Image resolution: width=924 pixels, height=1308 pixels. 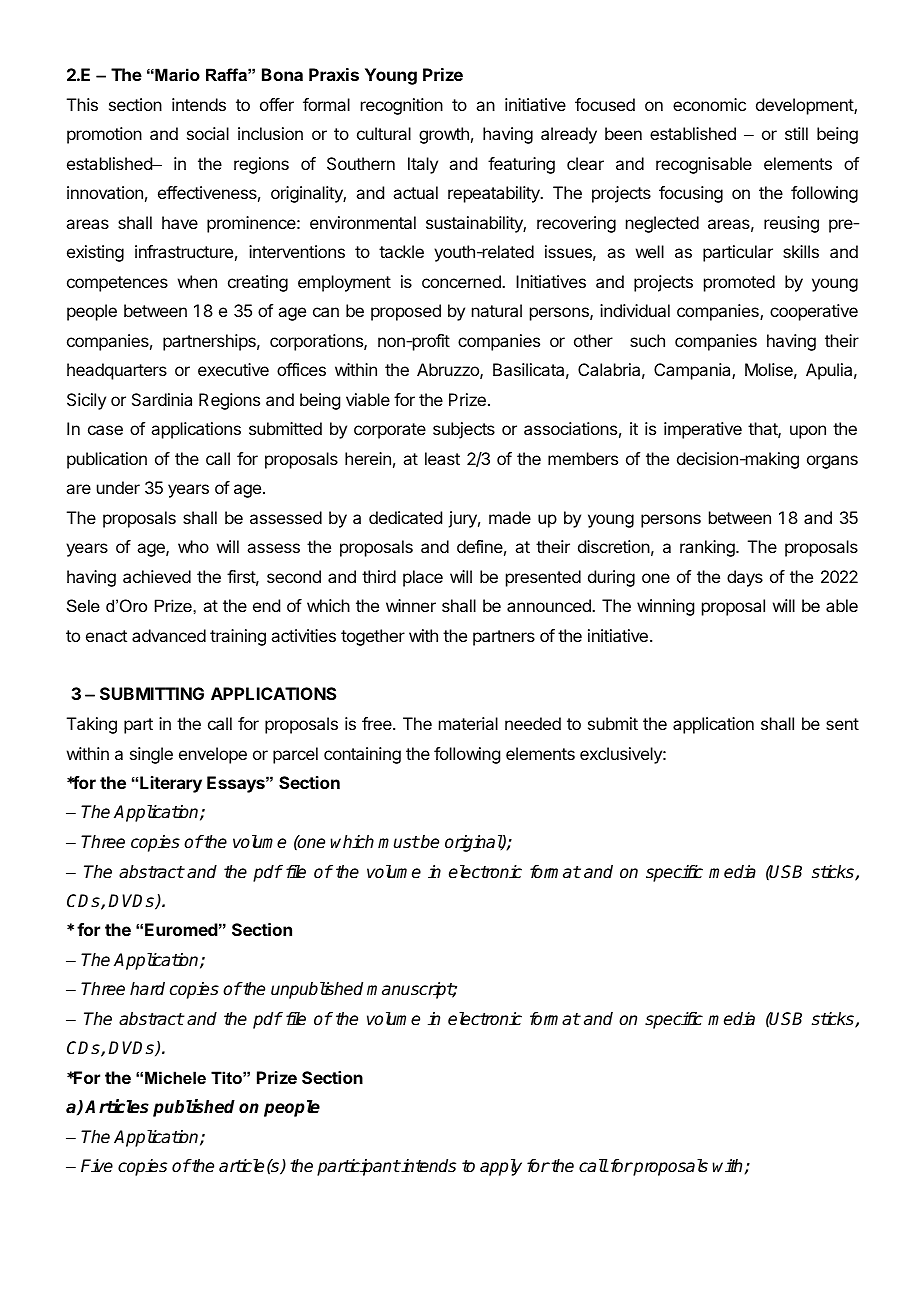 What do you see at coordinates (703, 430) in the screenshot?
I see `imperative` at bounding box center [703, 430].
